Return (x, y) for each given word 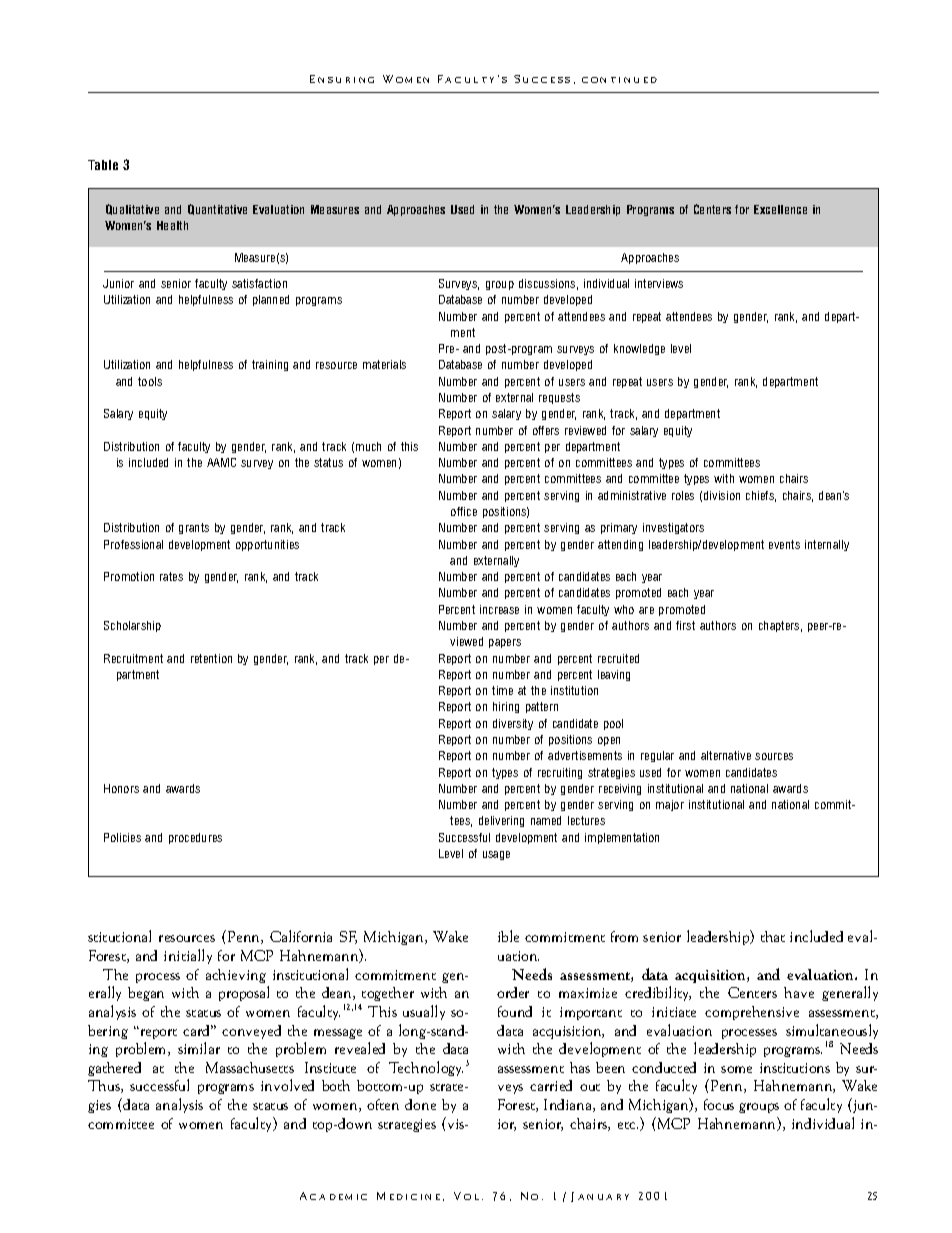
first (685, 625)
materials (384, 364)
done (420, 1104)
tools (150, 381)
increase (499, 609)
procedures (195, 838)
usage (496, 855)
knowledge (639, 349)
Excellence (780, 209)
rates (171, 576)
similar (199, 1048)
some (736, 1069)
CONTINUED (619, 80)
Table (103, 165)
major (670, 805)
